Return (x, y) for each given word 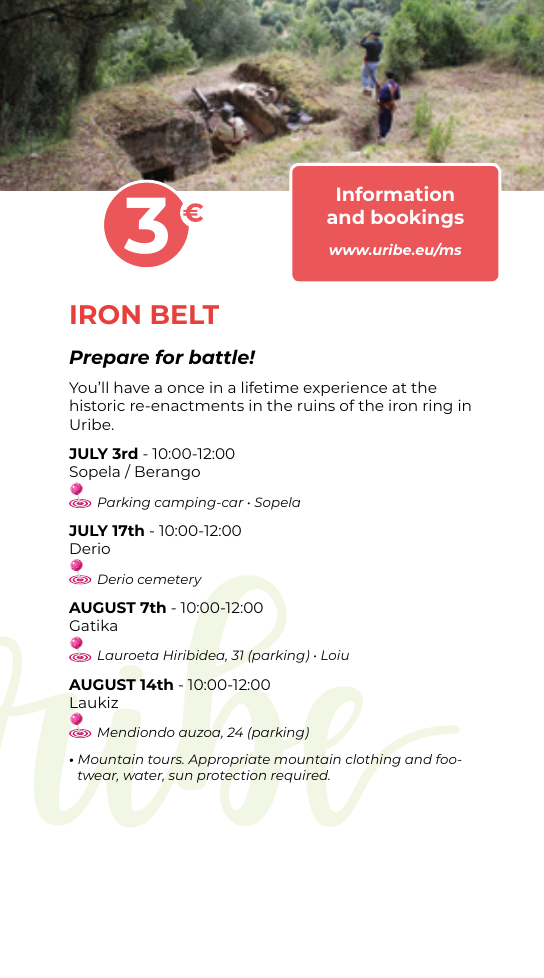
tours (166, 759)
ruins (316, 405)
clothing (373, 760)
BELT (185, 314)
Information (395, 193)
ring (437, 406)
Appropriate (229, 760)
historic (97, 405)
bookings (418, 218)
